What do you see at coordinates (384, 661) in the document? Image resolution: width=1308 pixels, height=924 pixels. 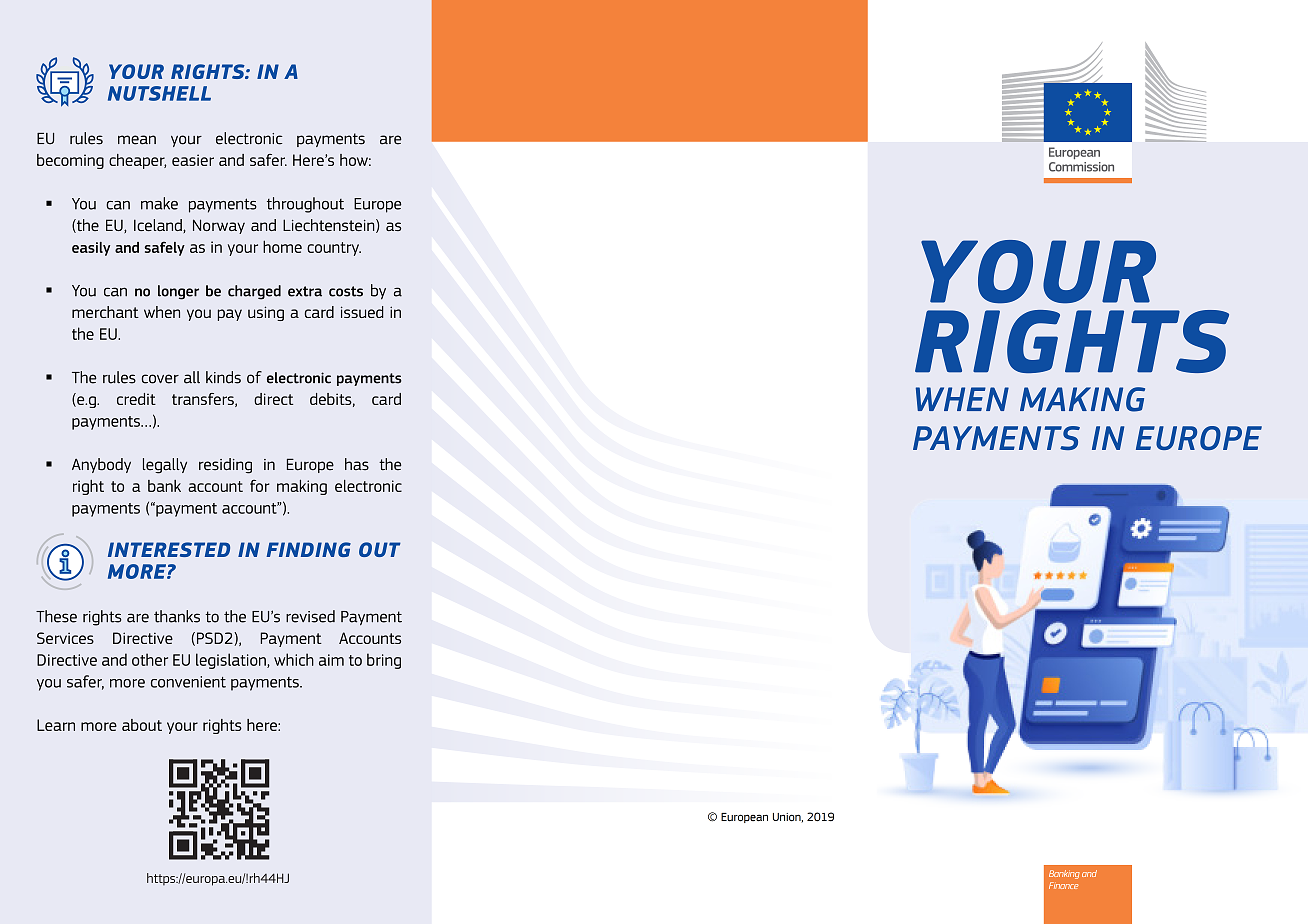 I see `bring` at bounding box center [384, 661].
